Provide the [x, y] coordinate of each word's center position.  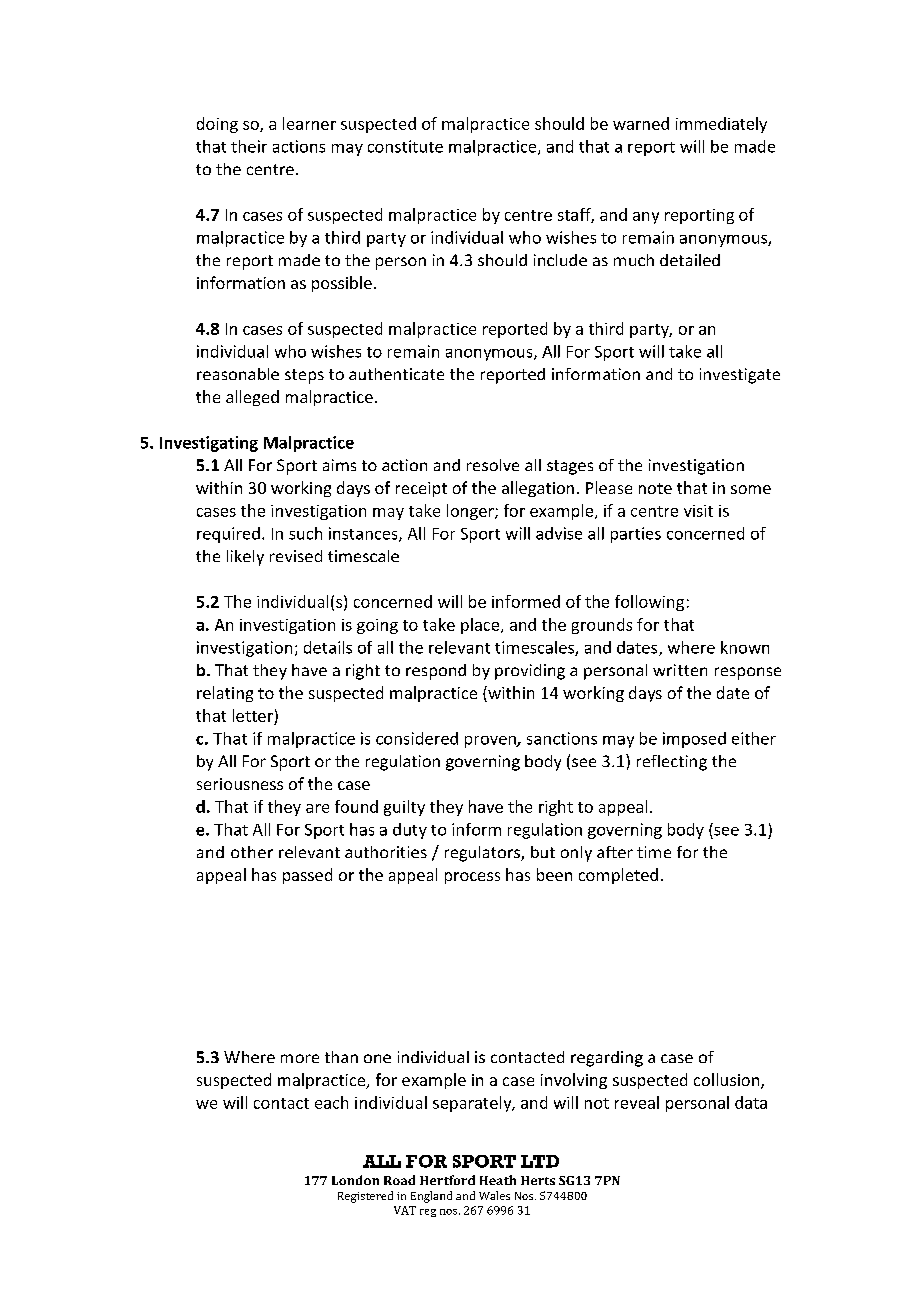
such [305, 533]
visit [698, 511]
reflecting [672, 763]
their [249, 146]
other [252, 852]
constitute [405, 146]
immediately [721, 125]
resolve [493, 465]
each [331, 1102]
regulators [483, 854]
